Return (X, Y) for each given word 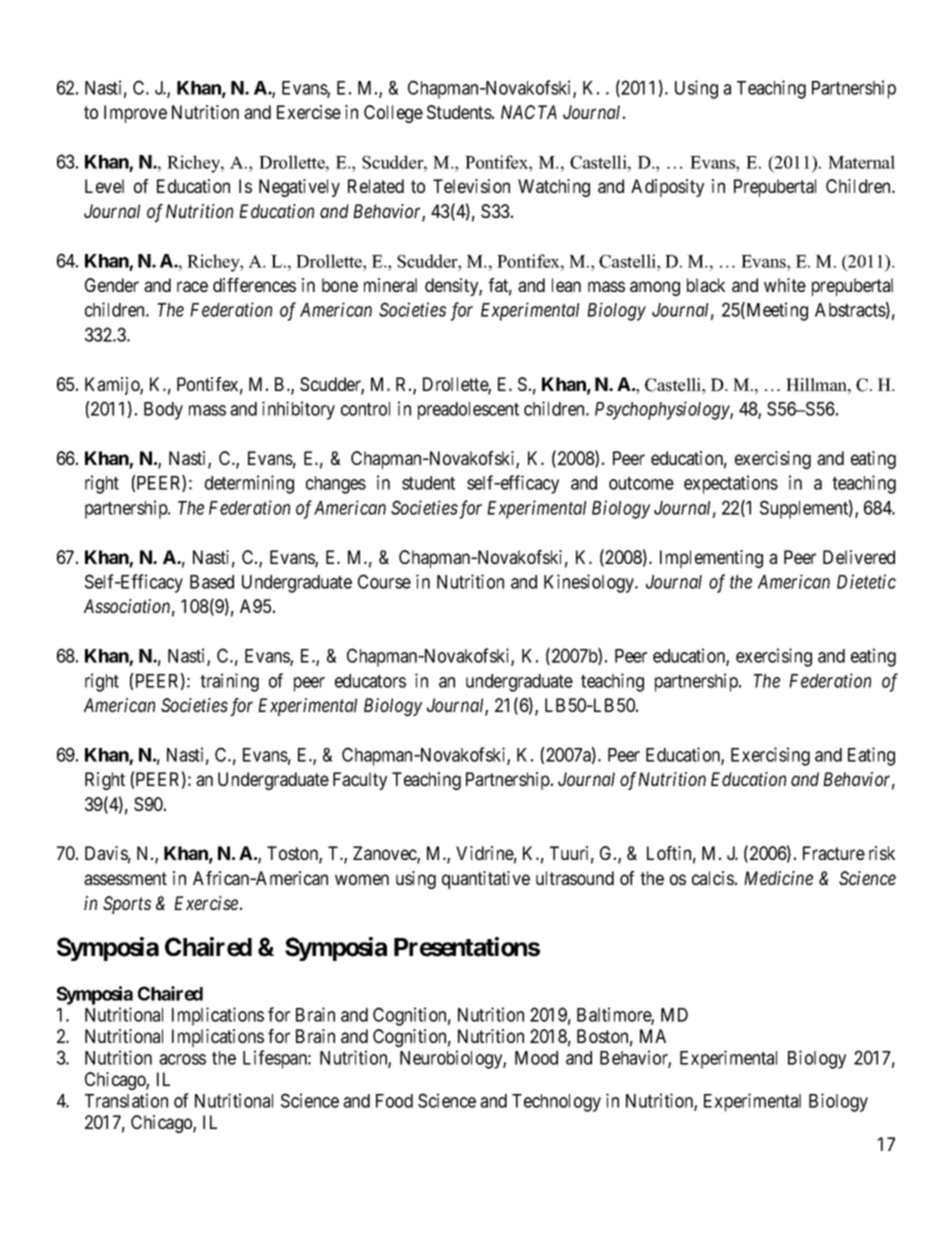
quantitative (486, 880)
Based (212, 582)
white (785, 285)
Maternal (861, 162)
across (182, 1059)
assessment (125, 878)
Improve (135, 114)
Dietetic (866, 581)
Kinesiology (590, 583)
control (365, 409)
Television (471, 186)
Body (163, 411)
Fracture (834, 853)
